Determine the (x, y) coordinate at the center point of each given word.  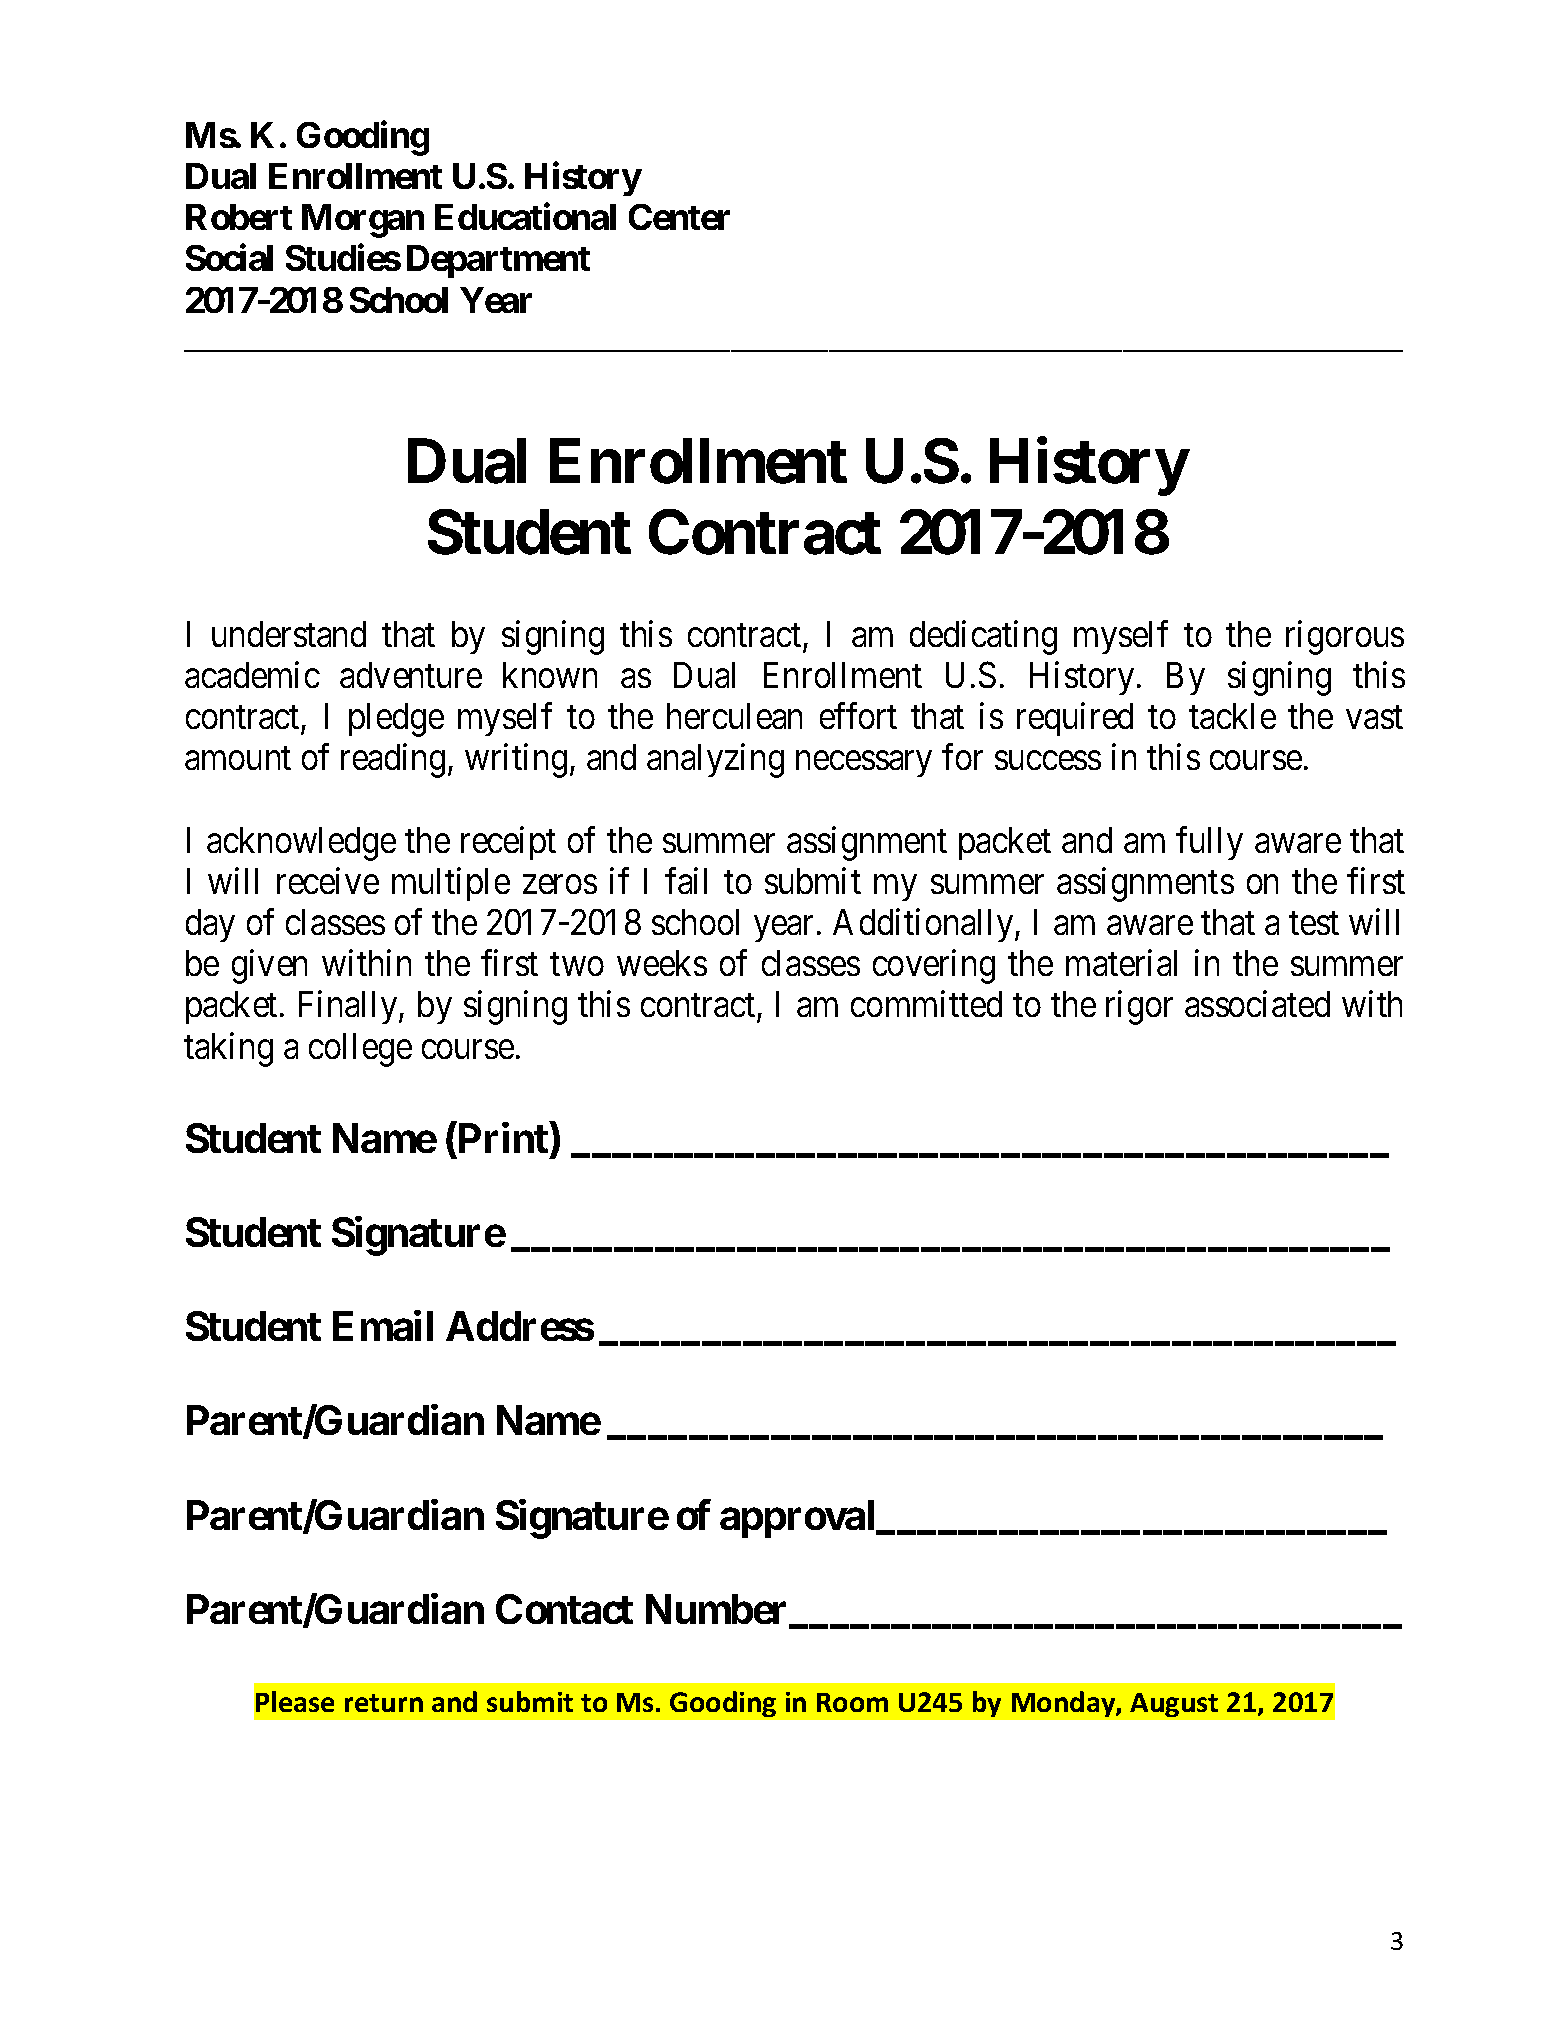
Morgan (363, 221)
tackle (1232, 716)
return (384, 1703)
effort (858, 716)
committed (926, 1004)
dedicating (983, 637)
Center (679, 217)
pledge (396, 720)
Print (501, 1139)
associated (1257, 1004)
